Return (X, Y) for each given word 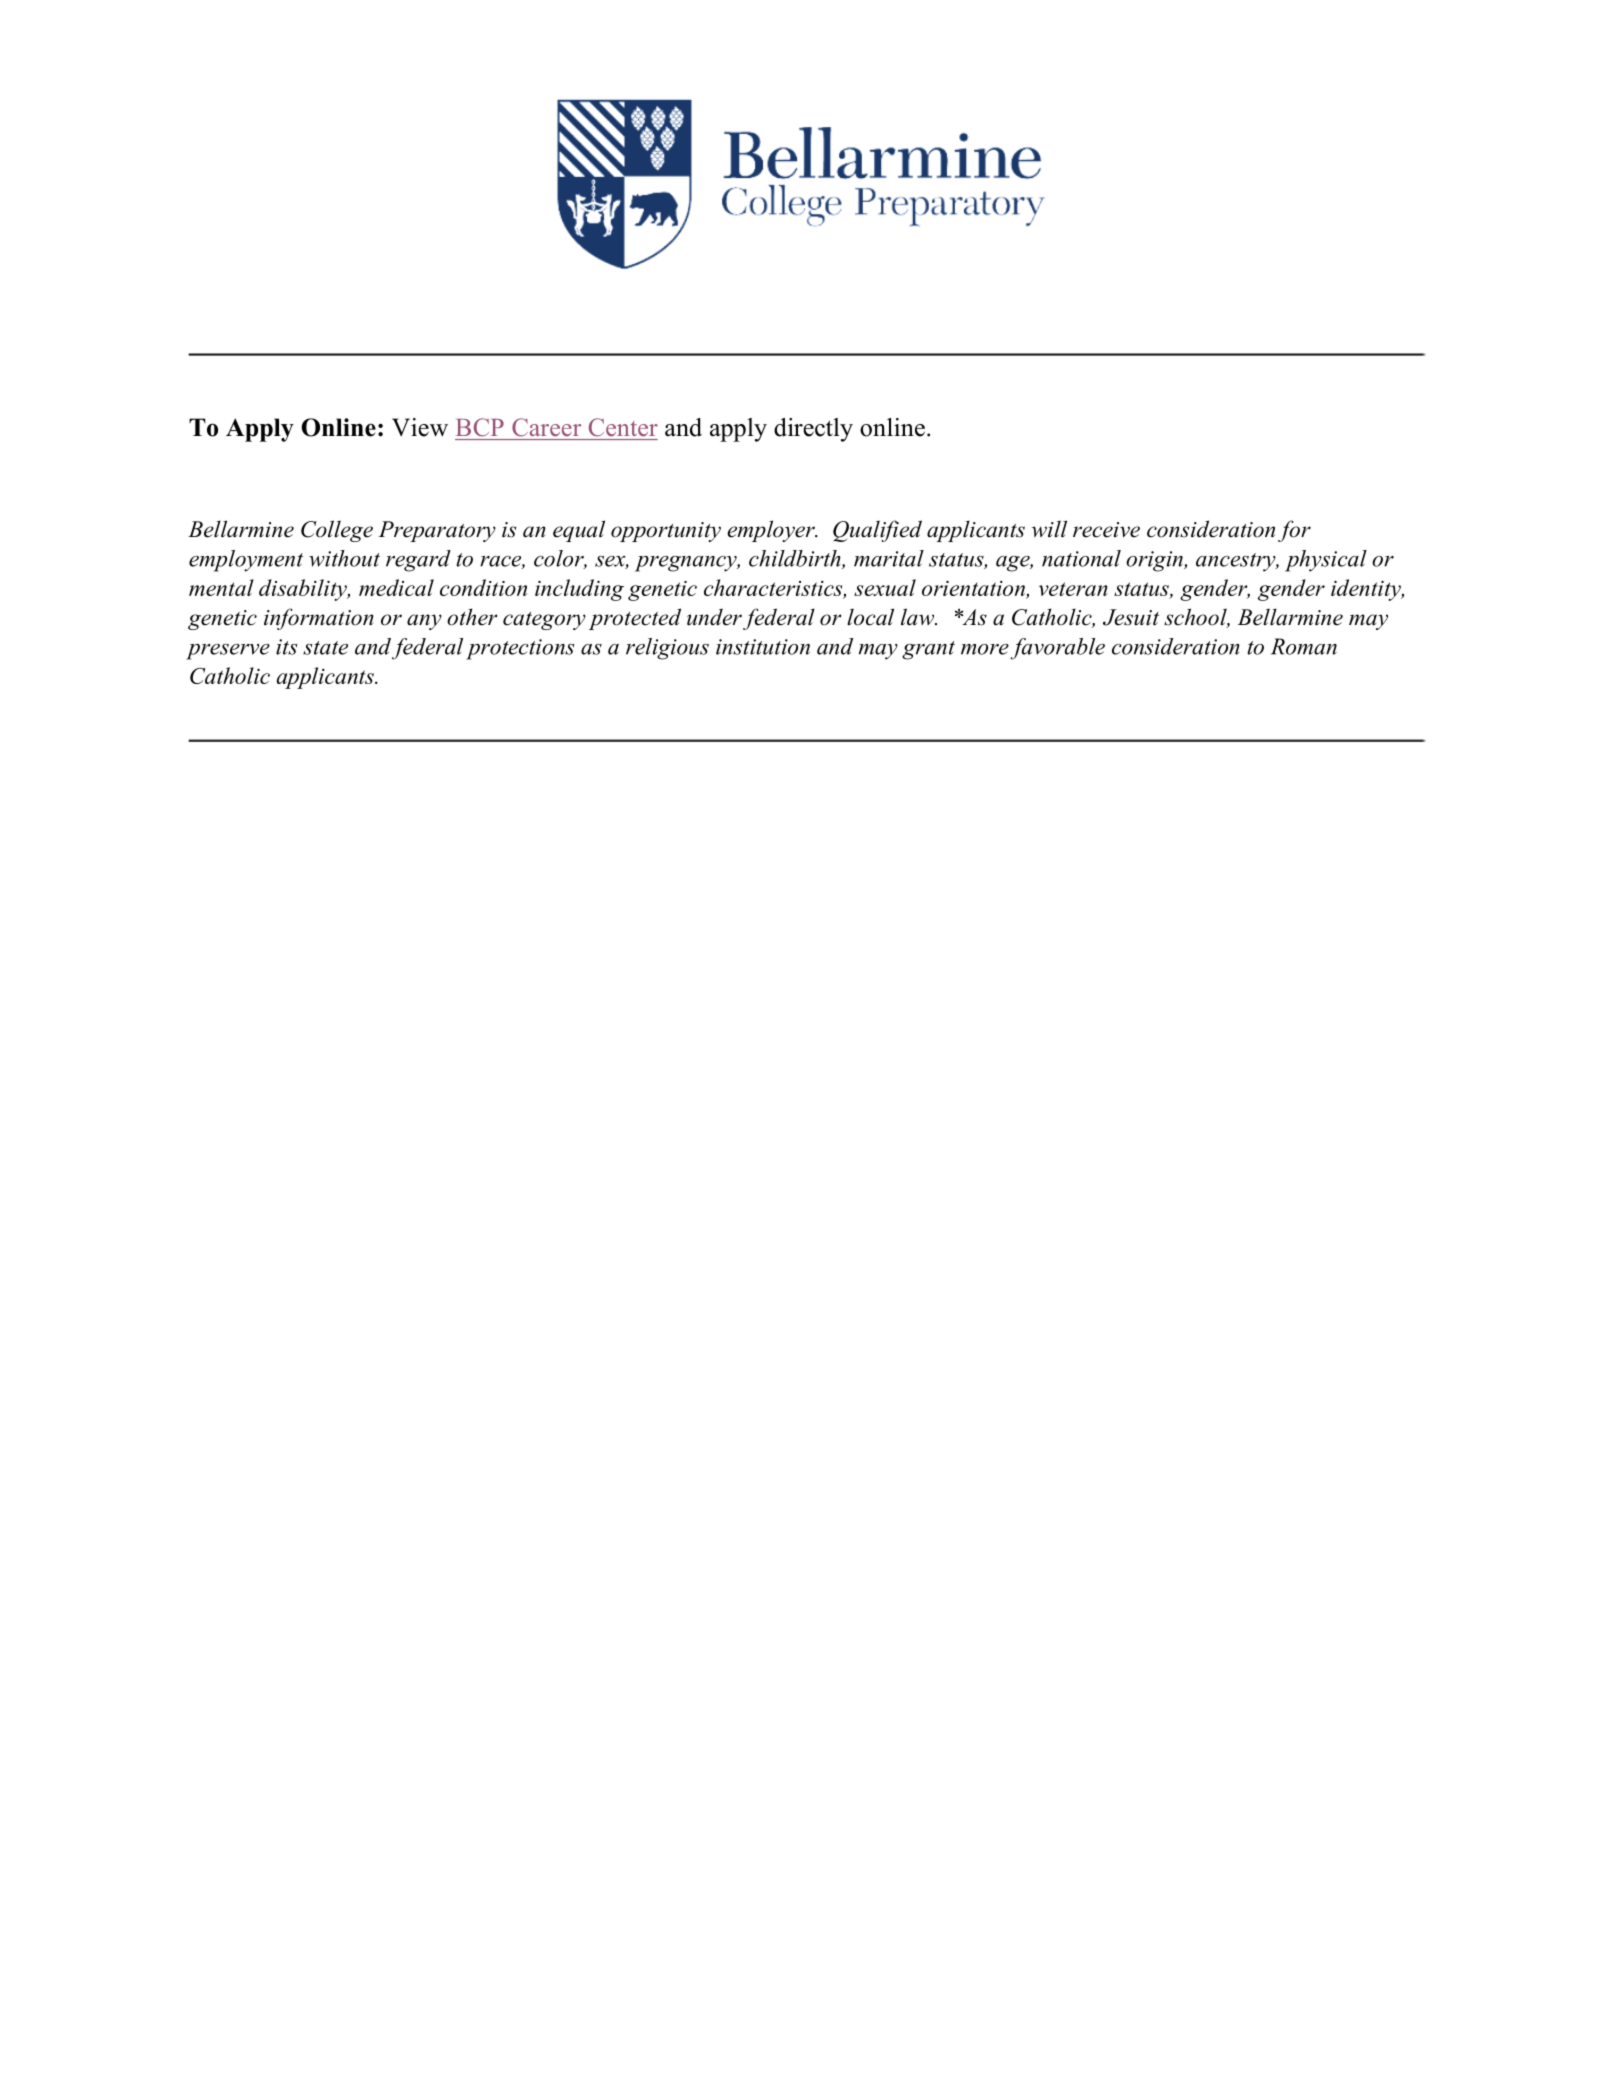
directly (813, 430)
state (325, 648)
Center (623, 427)
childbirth (796, 559)
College (337, 531)
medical (396, 587)
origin (1155, 561)
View (420, 427)
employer (772, 531)
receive (1106, 530)
